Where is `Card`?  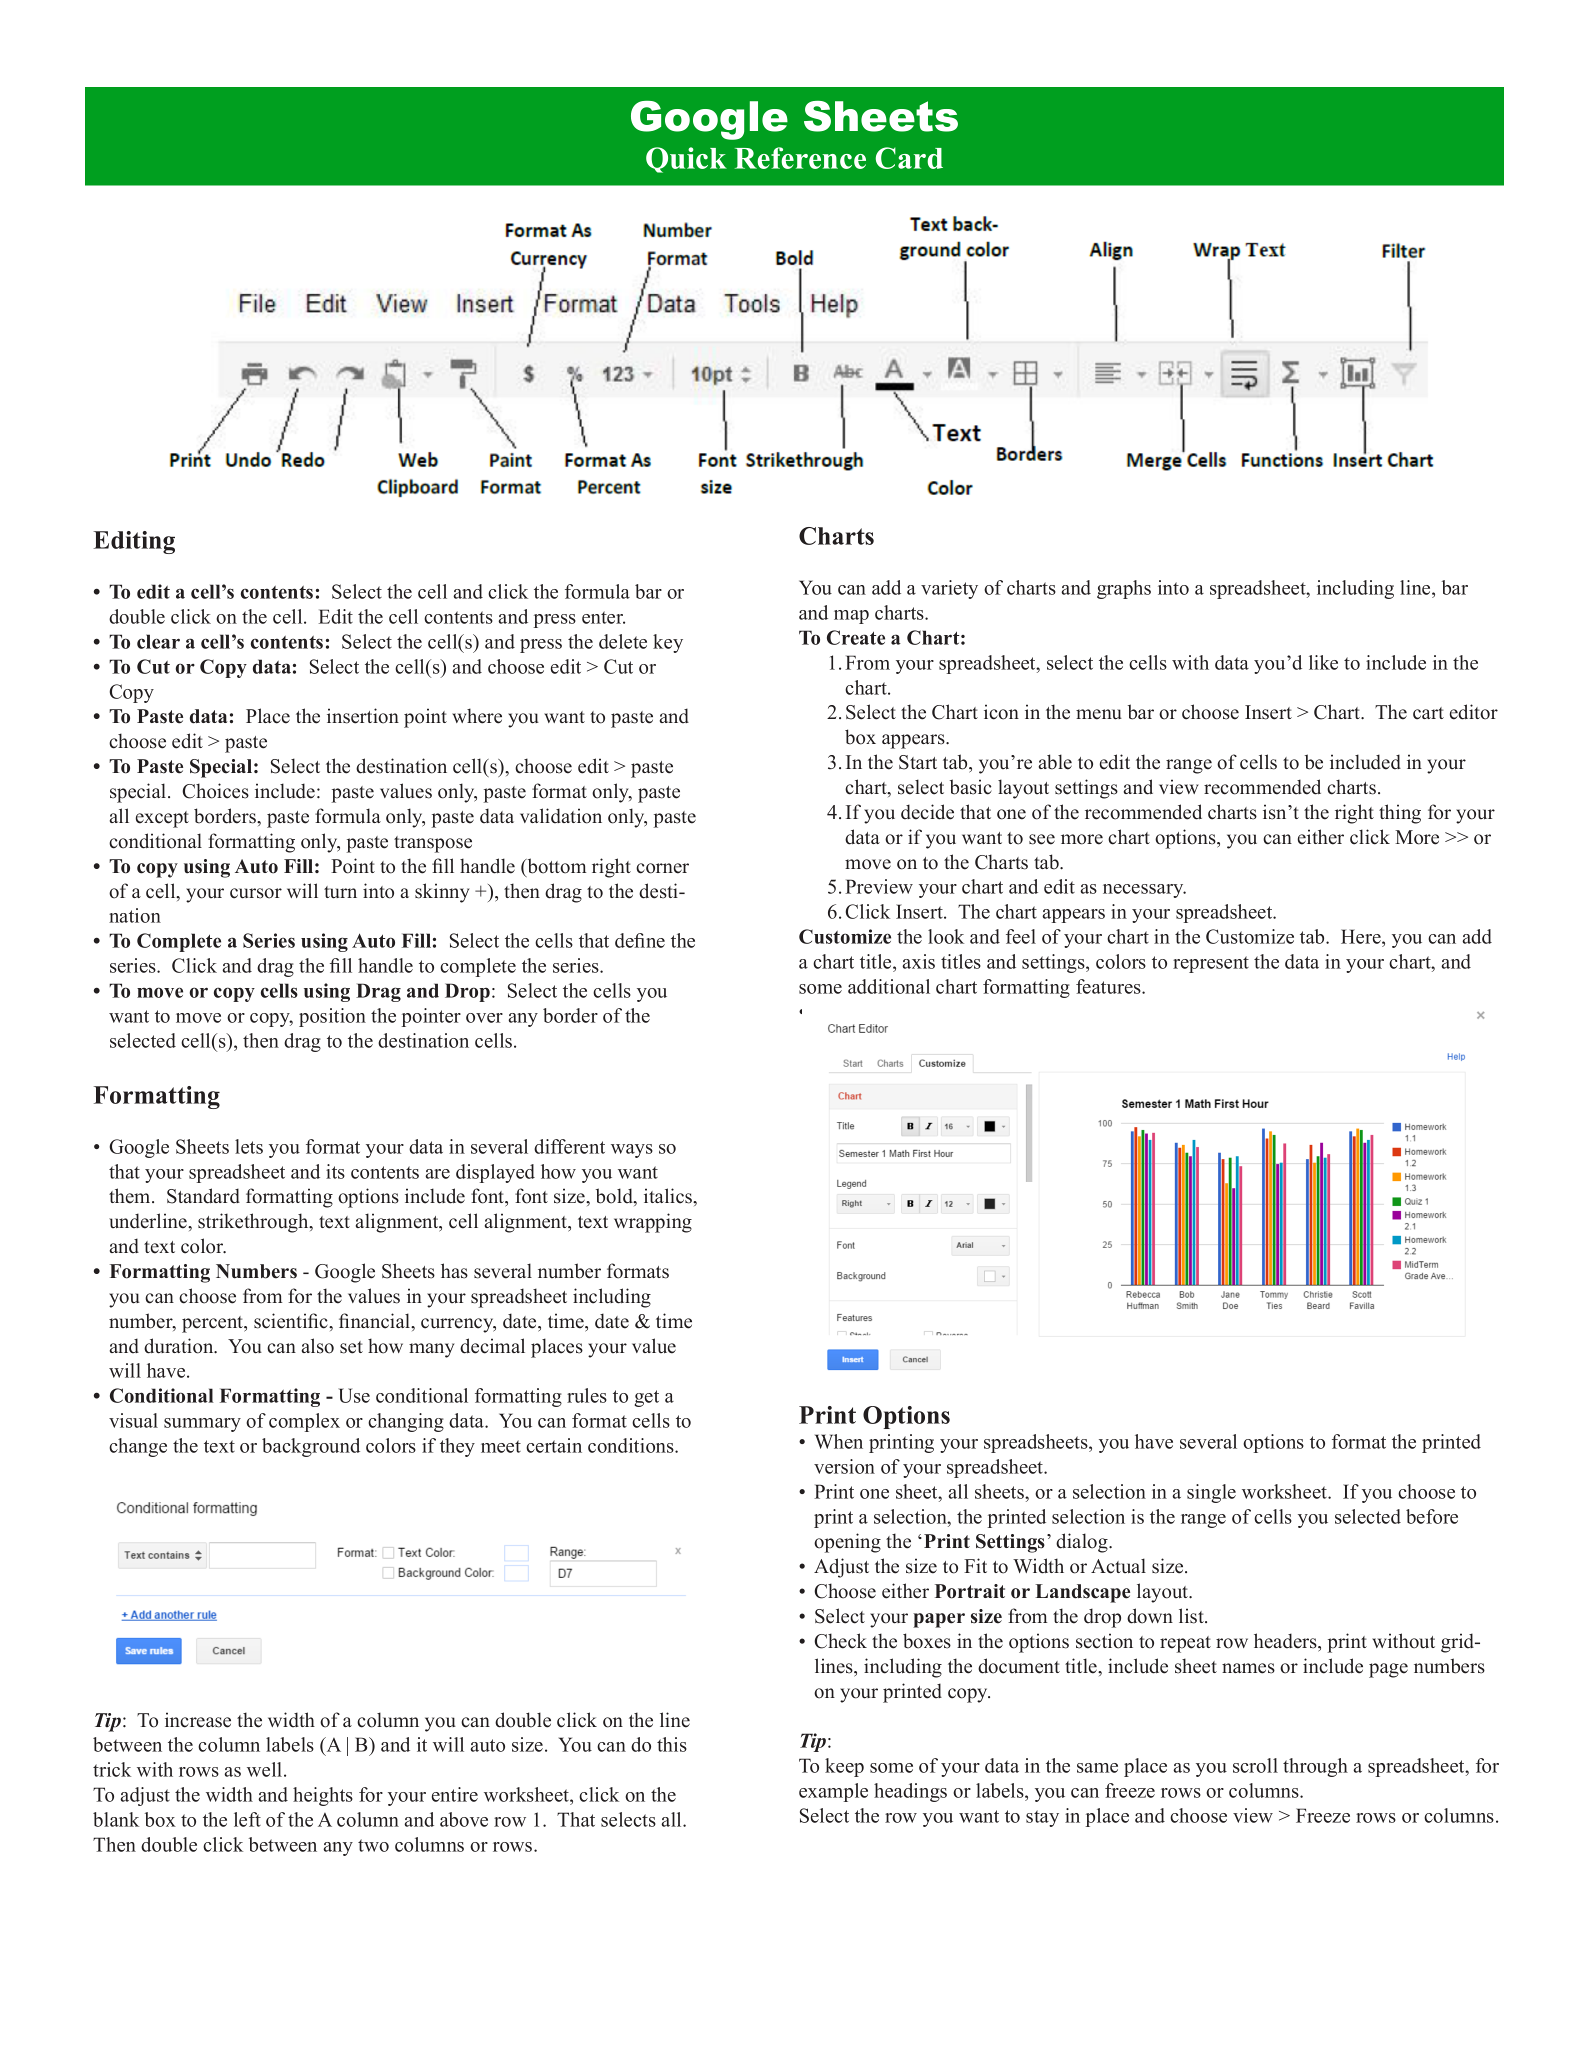 Card is located at coordinates (909, 158).
